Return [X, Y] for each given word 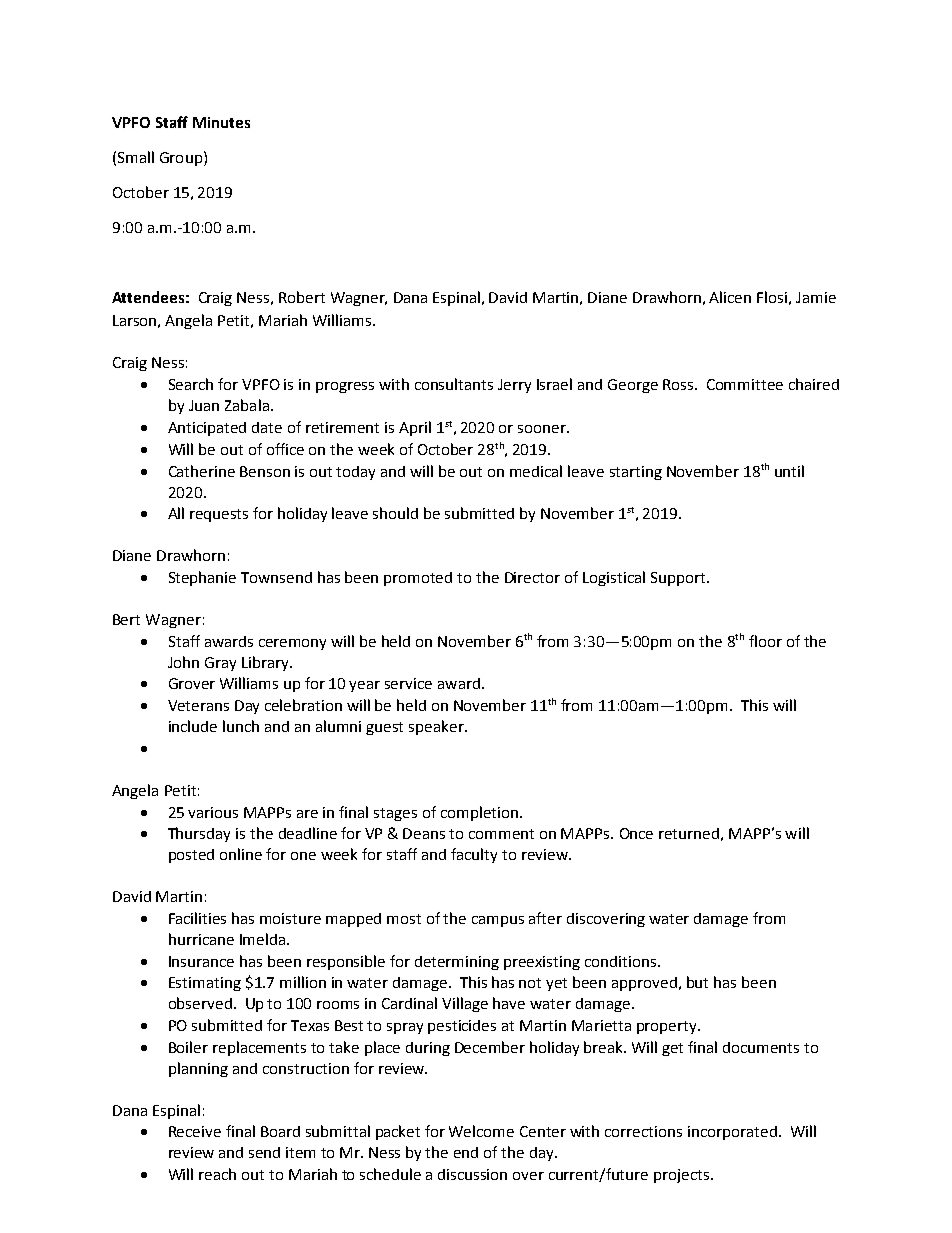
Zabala [247, 405]
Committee [745, 384]
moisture [290, 918]
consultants [454, 384]
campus [498, 921]
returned [689, 833]
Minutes [221, 122]
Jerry [514, 386]
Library [266, 663]
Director [532, 577]
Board [280, 1131]
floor [765, 641]
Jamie [816, 297]
